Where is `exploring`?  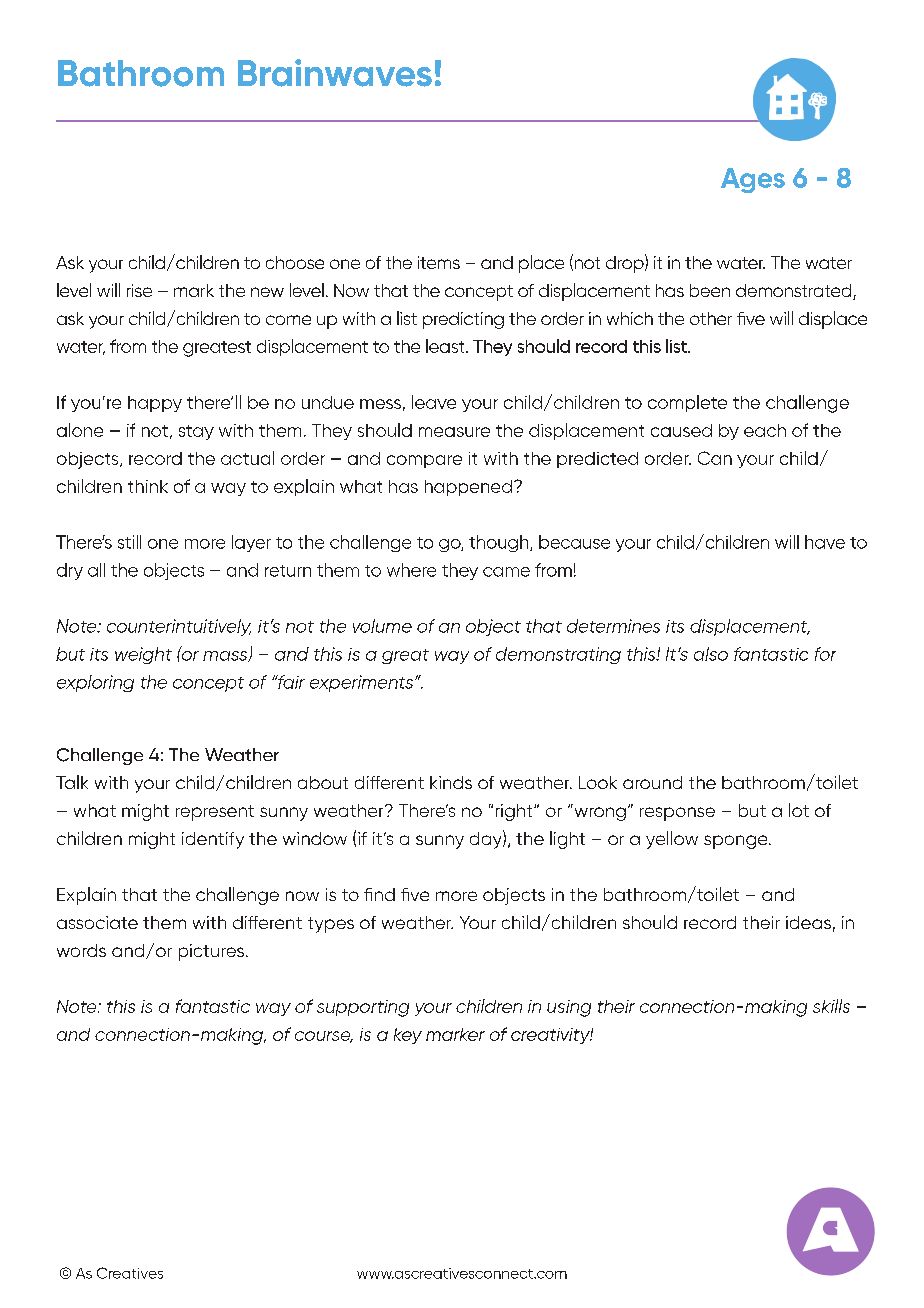
exploring is located at coordinates (95, 683).
